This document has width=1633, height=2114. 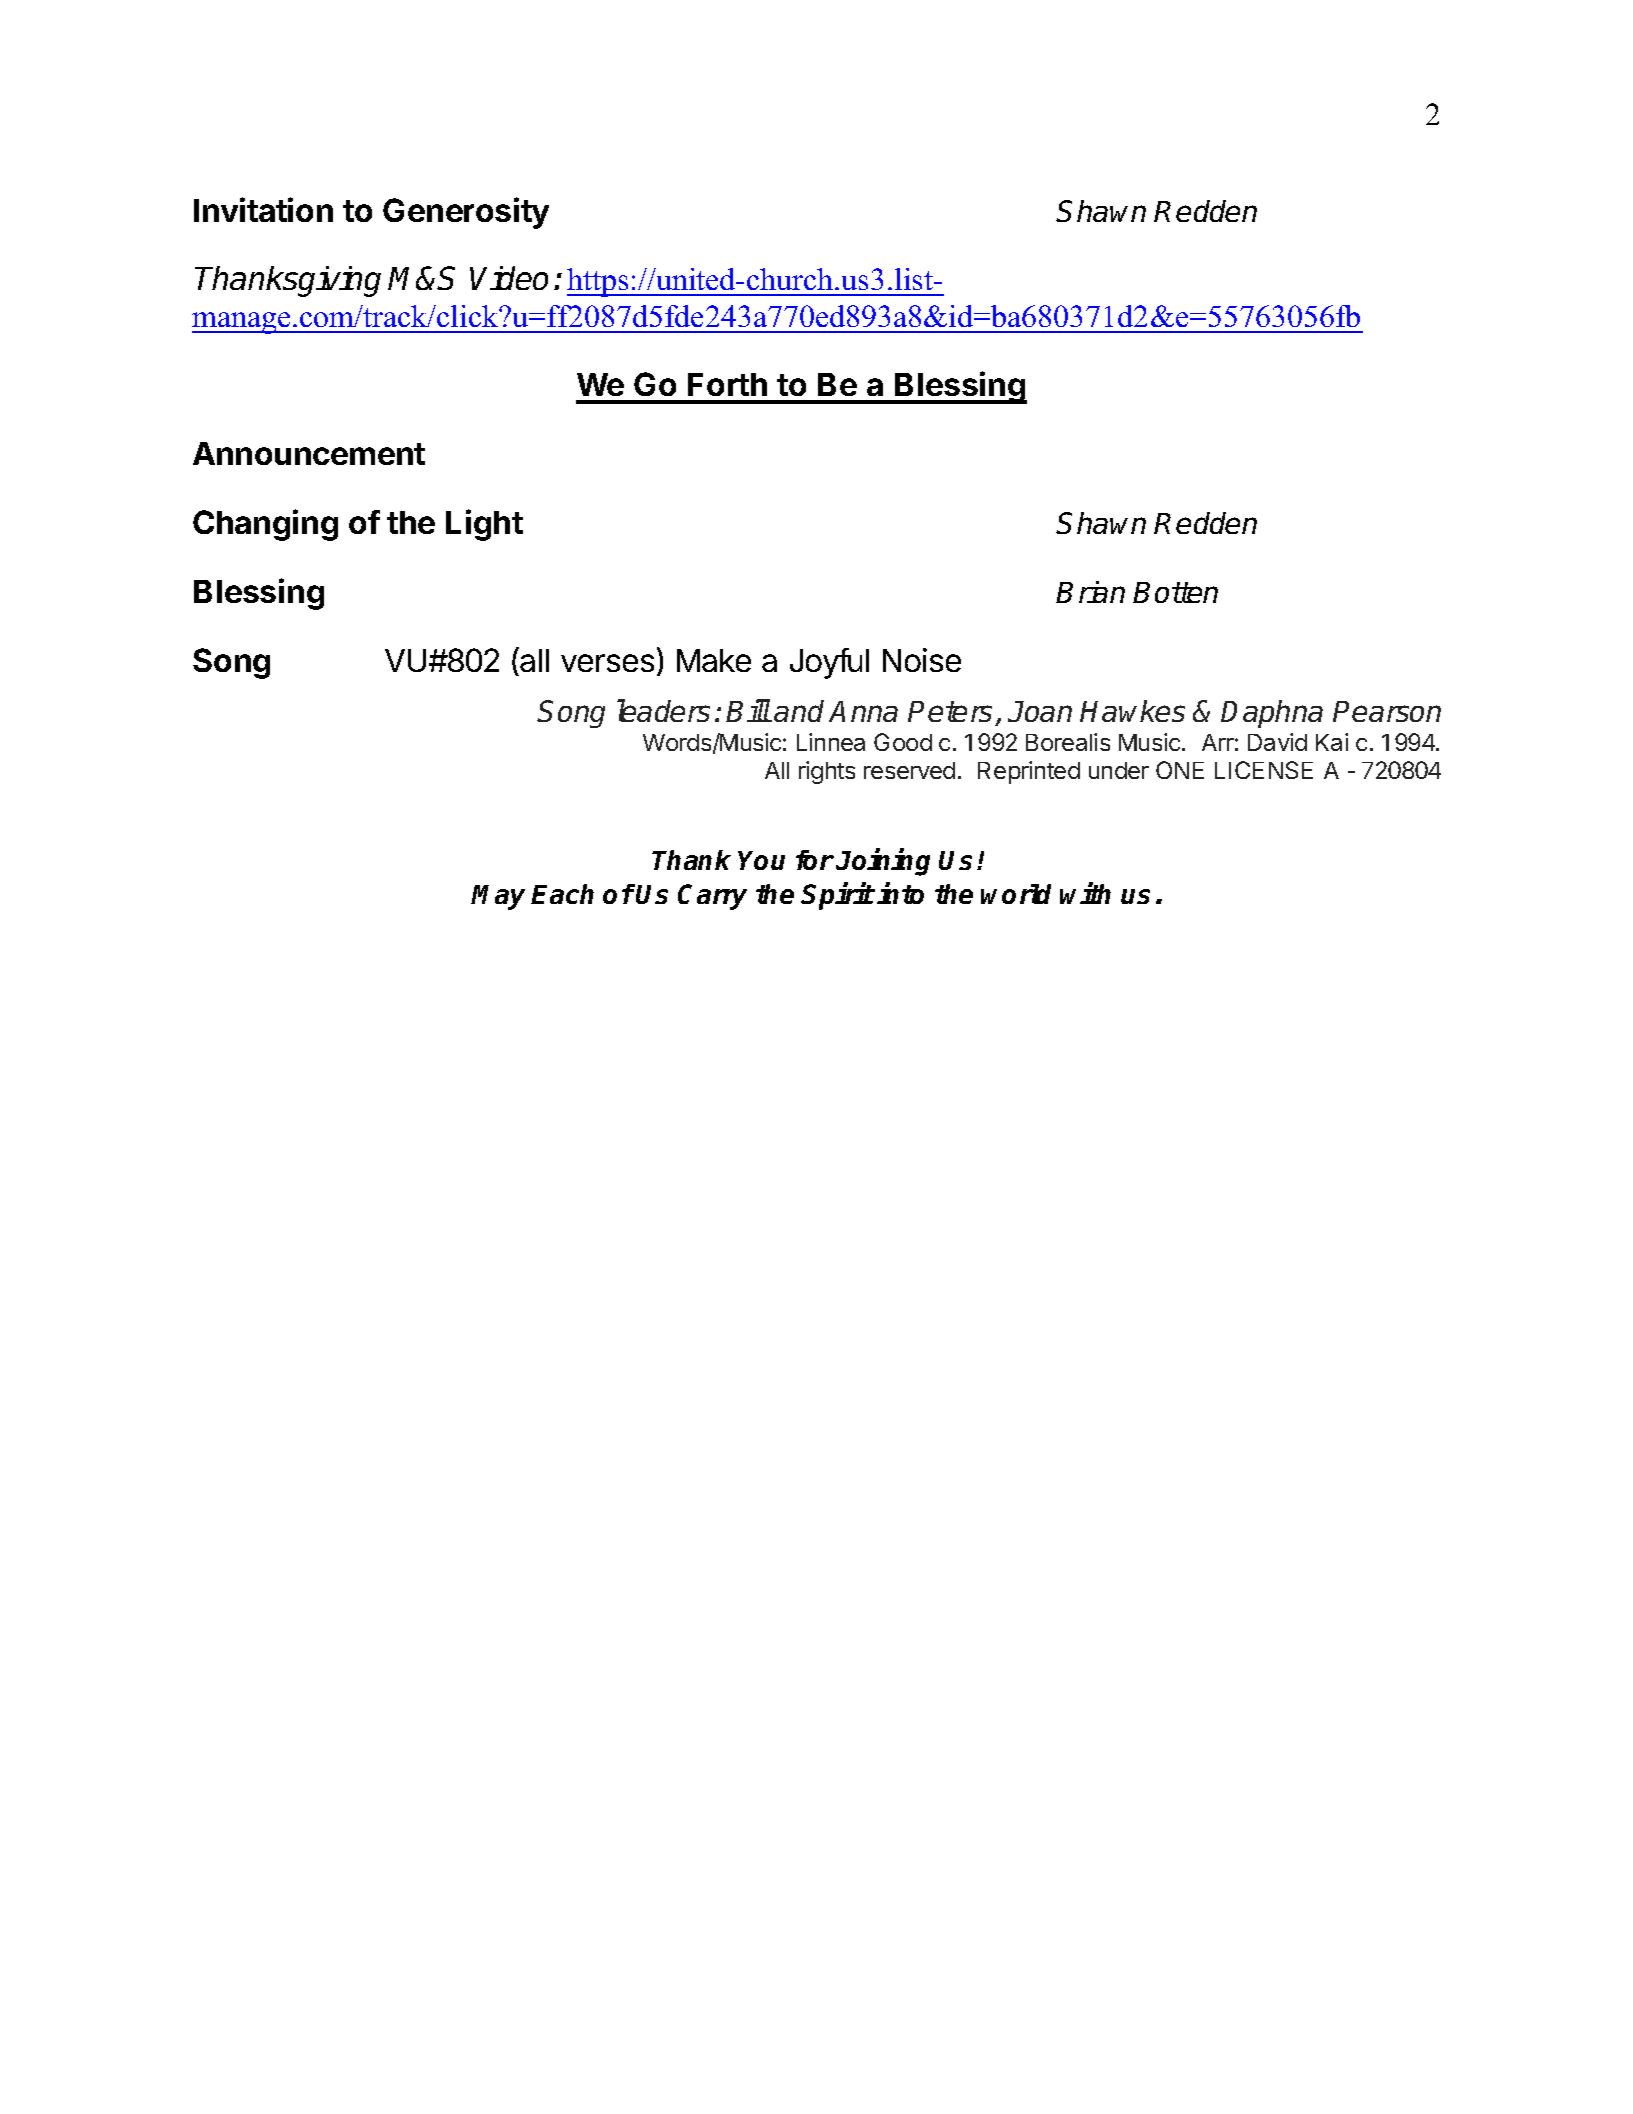 I want to click on Noise, so click(x=922, y=660).
